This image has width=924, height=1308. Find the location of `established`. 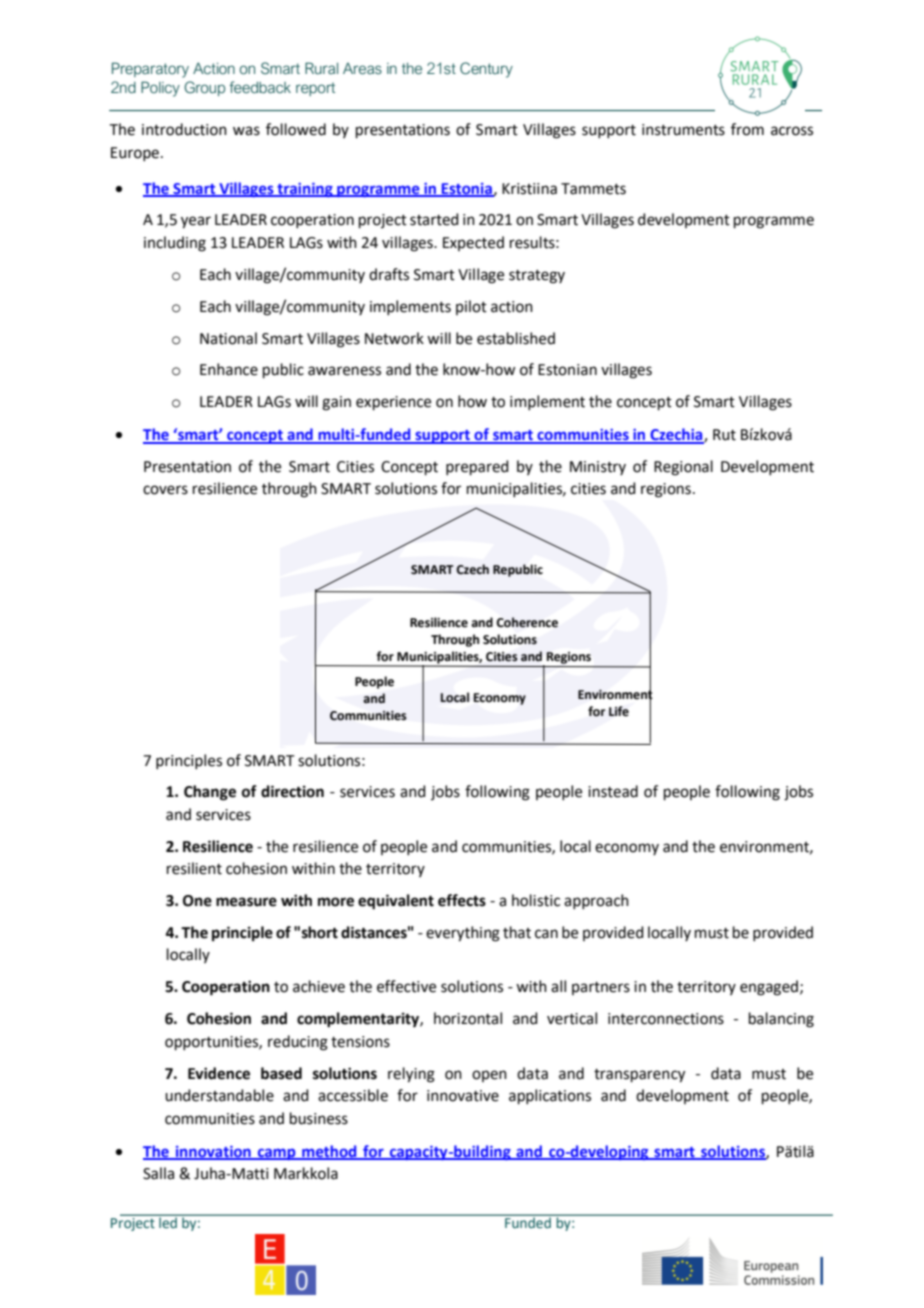

established is located at coordinates (516, 338).
